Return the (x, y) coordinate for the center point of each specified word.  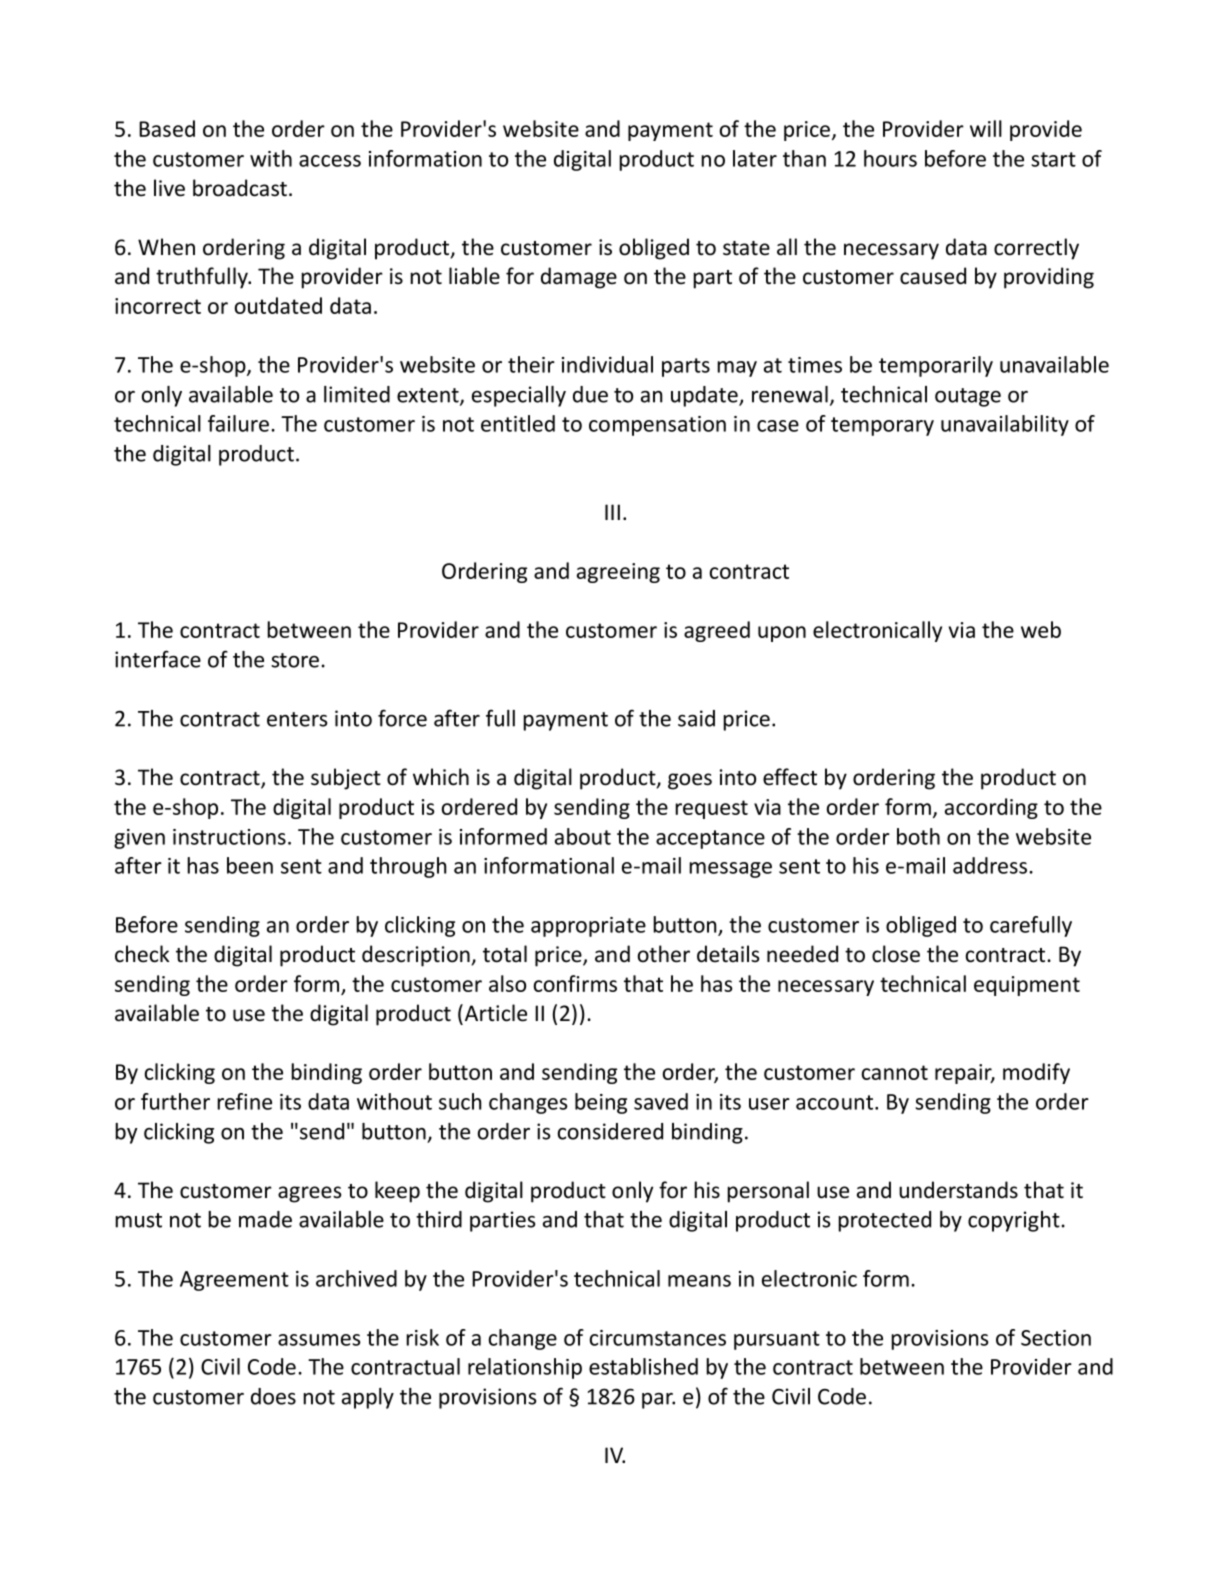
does (273, 1396)
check (142, 954)
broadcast (240, 188)
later (755, 158)
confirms (575, 983)
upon (782, 634)
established (643, 1366)
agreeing (618, 573)
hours (890, 158)
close (896, 954)
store (295, 660)
